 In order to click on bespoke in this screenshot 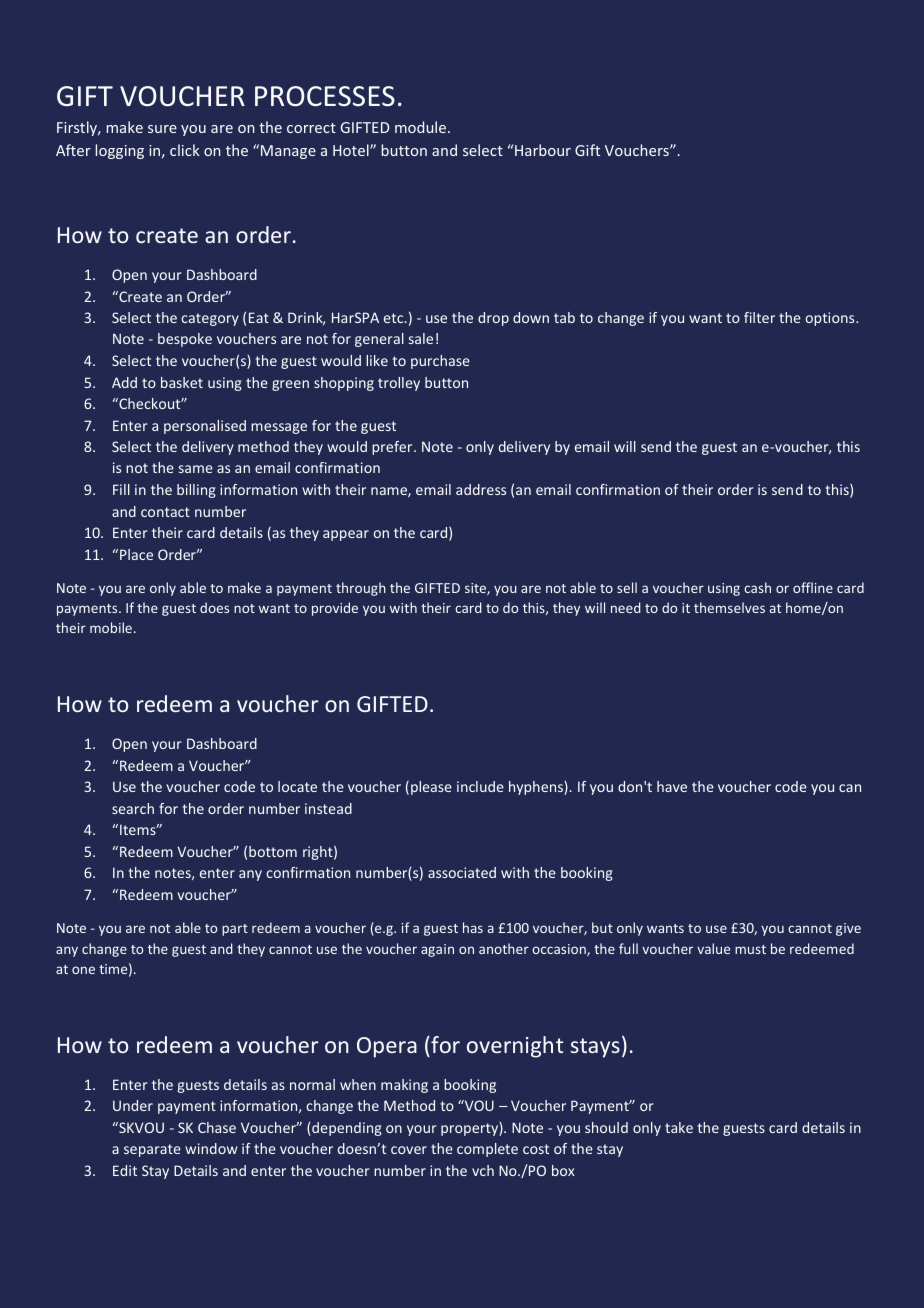, I will do `click(185, 340)`.
